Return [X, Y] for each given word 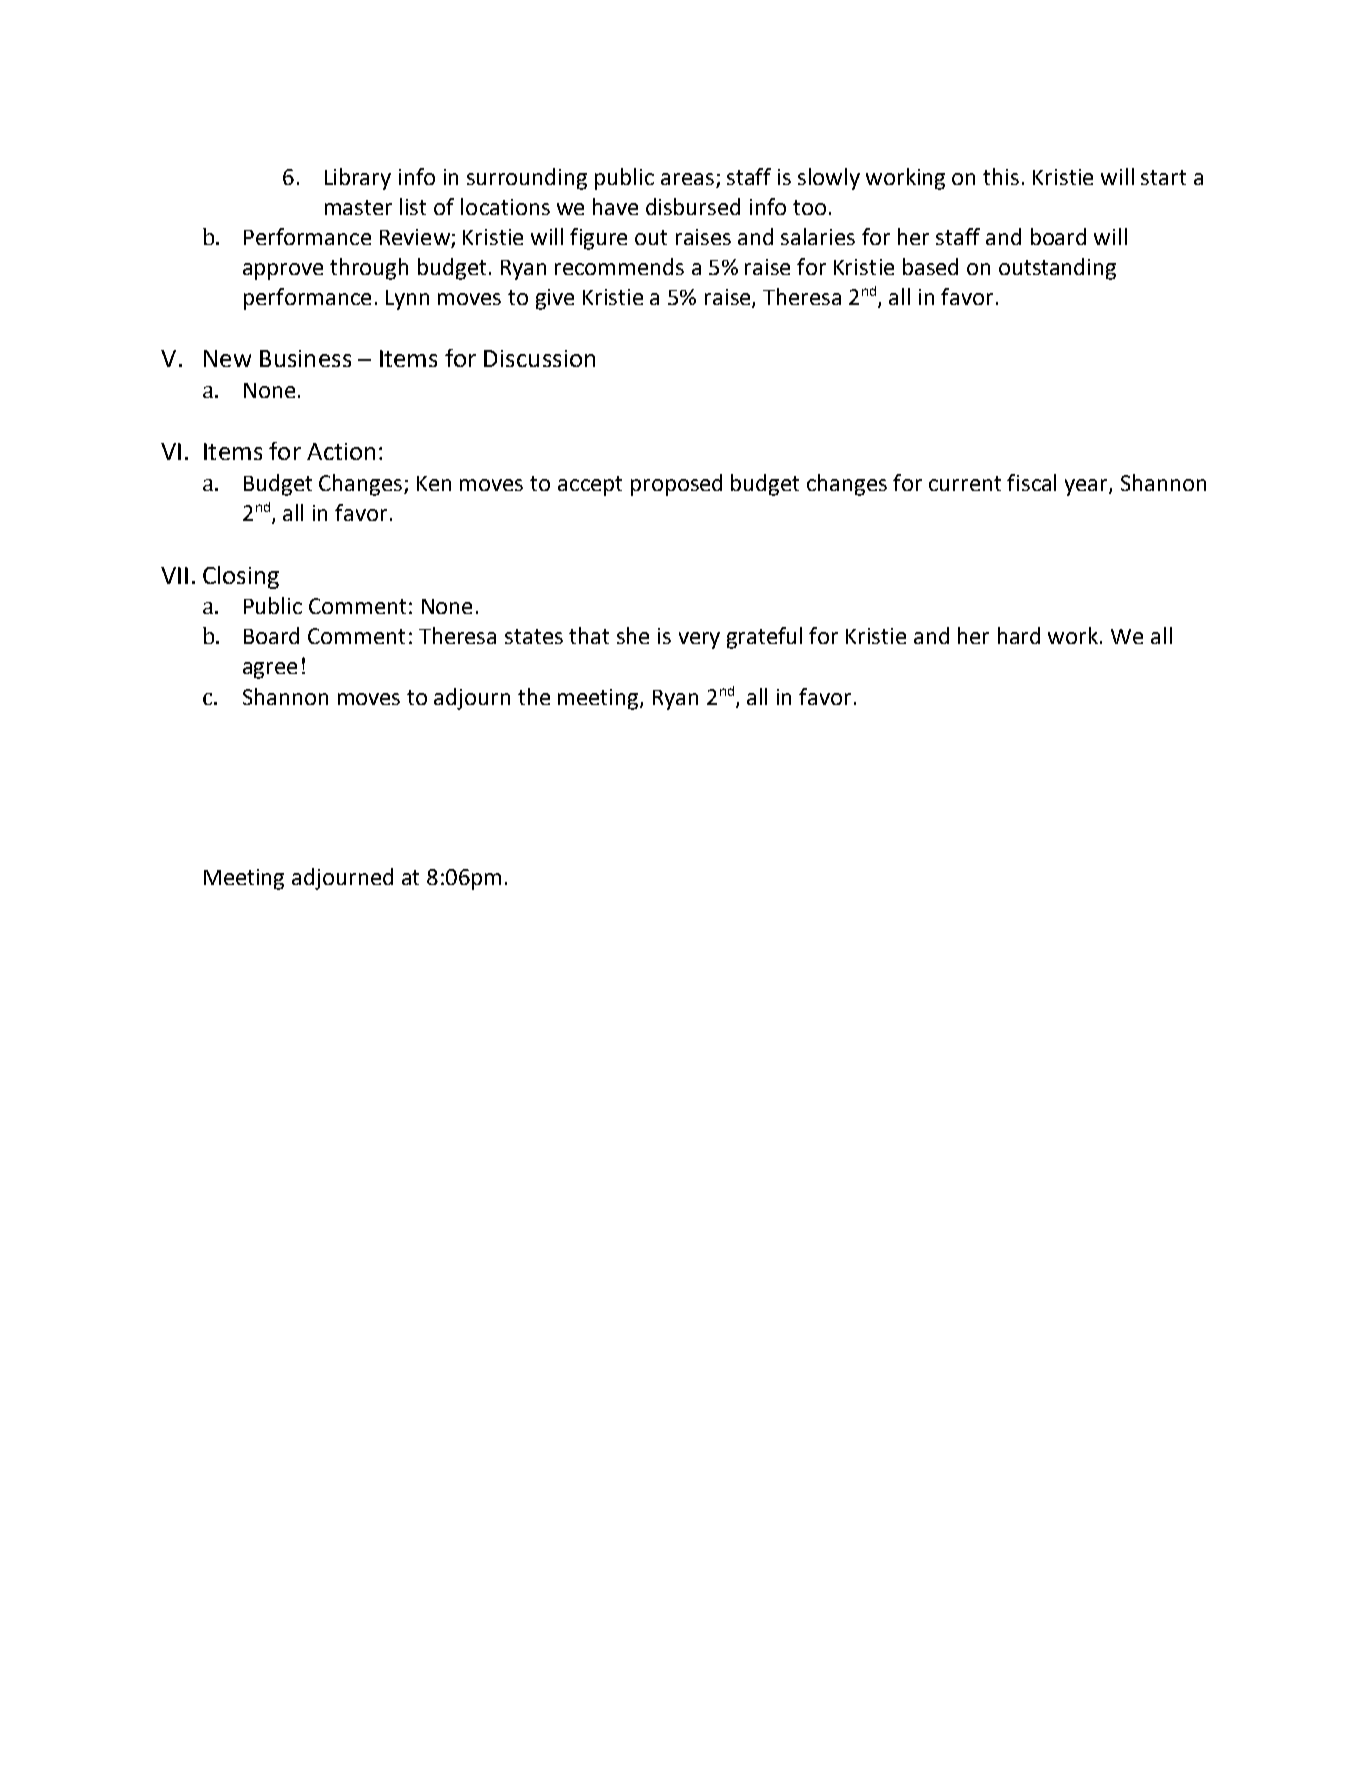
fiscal [1031, 482]
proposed [676, 485]
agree [270, 670]
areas [687, 179]
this [1001, 176]
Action [341, 451]
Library [358, 179]
